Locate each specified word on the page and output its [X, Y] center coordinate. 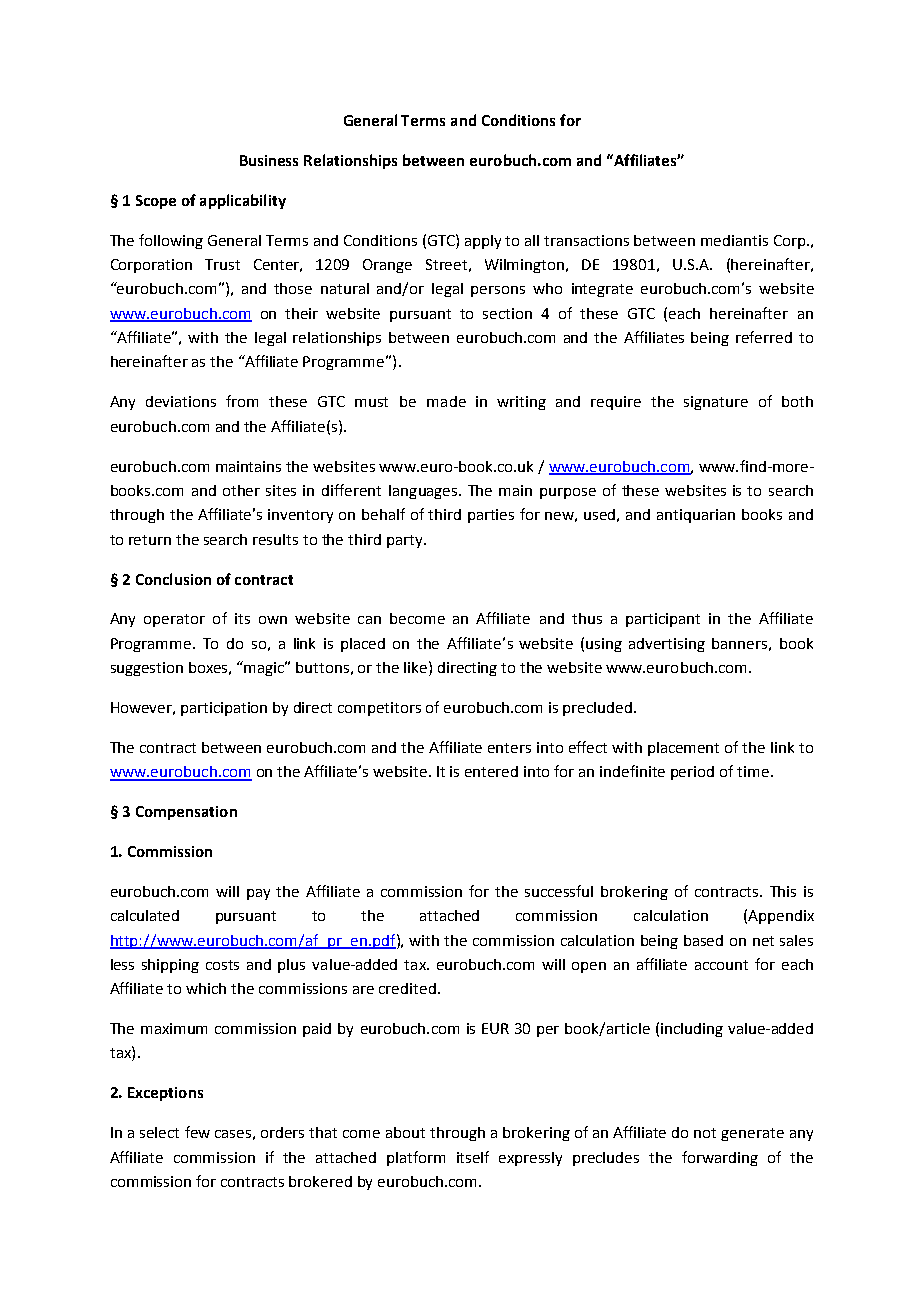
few [197, 1132]
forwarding [720, 1158]
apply [483, 242]
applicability [243, 201]
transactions [586, 240]
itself [473, 1157]
